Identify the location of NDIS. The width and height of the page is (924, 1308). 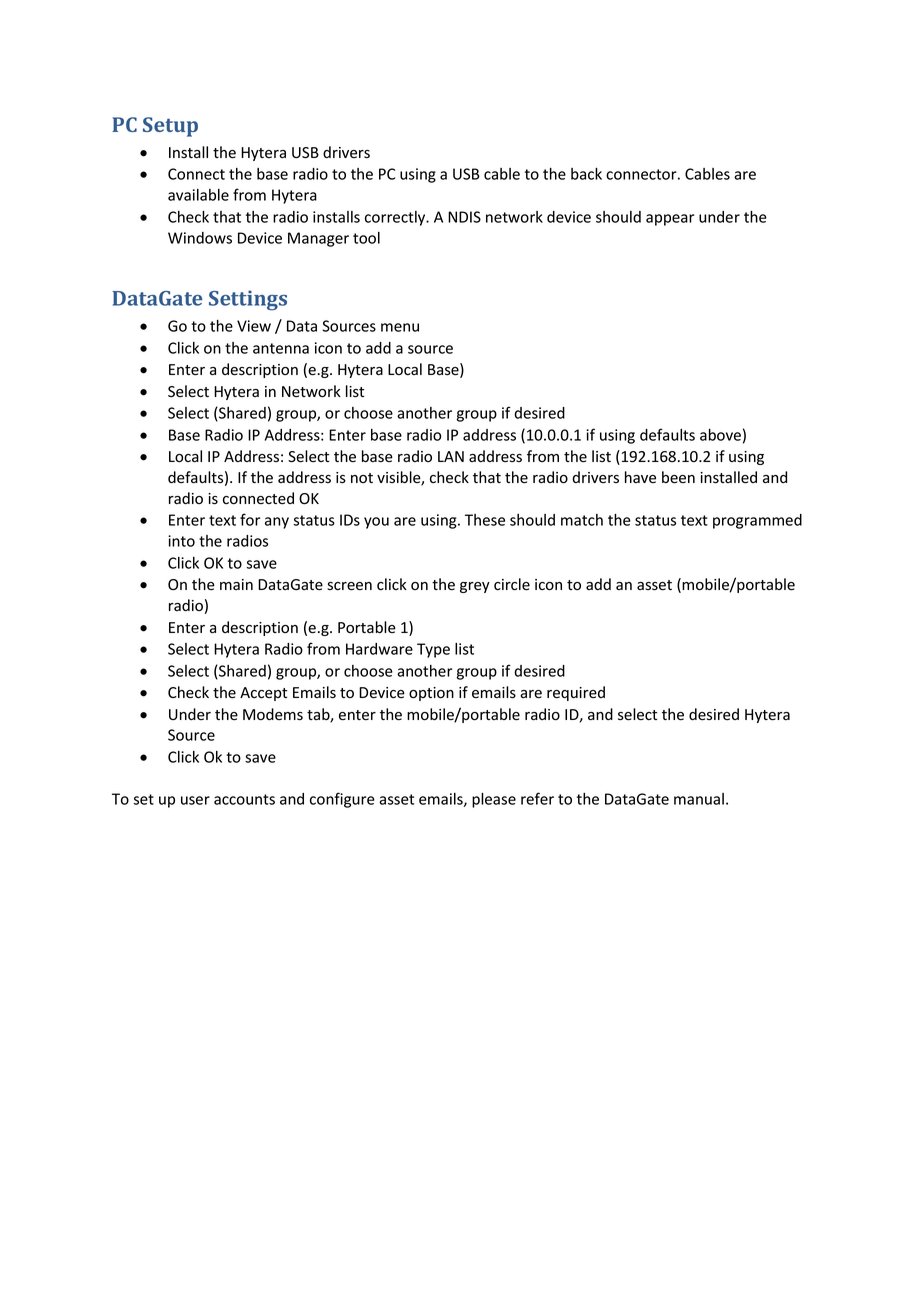
(464, 217).
